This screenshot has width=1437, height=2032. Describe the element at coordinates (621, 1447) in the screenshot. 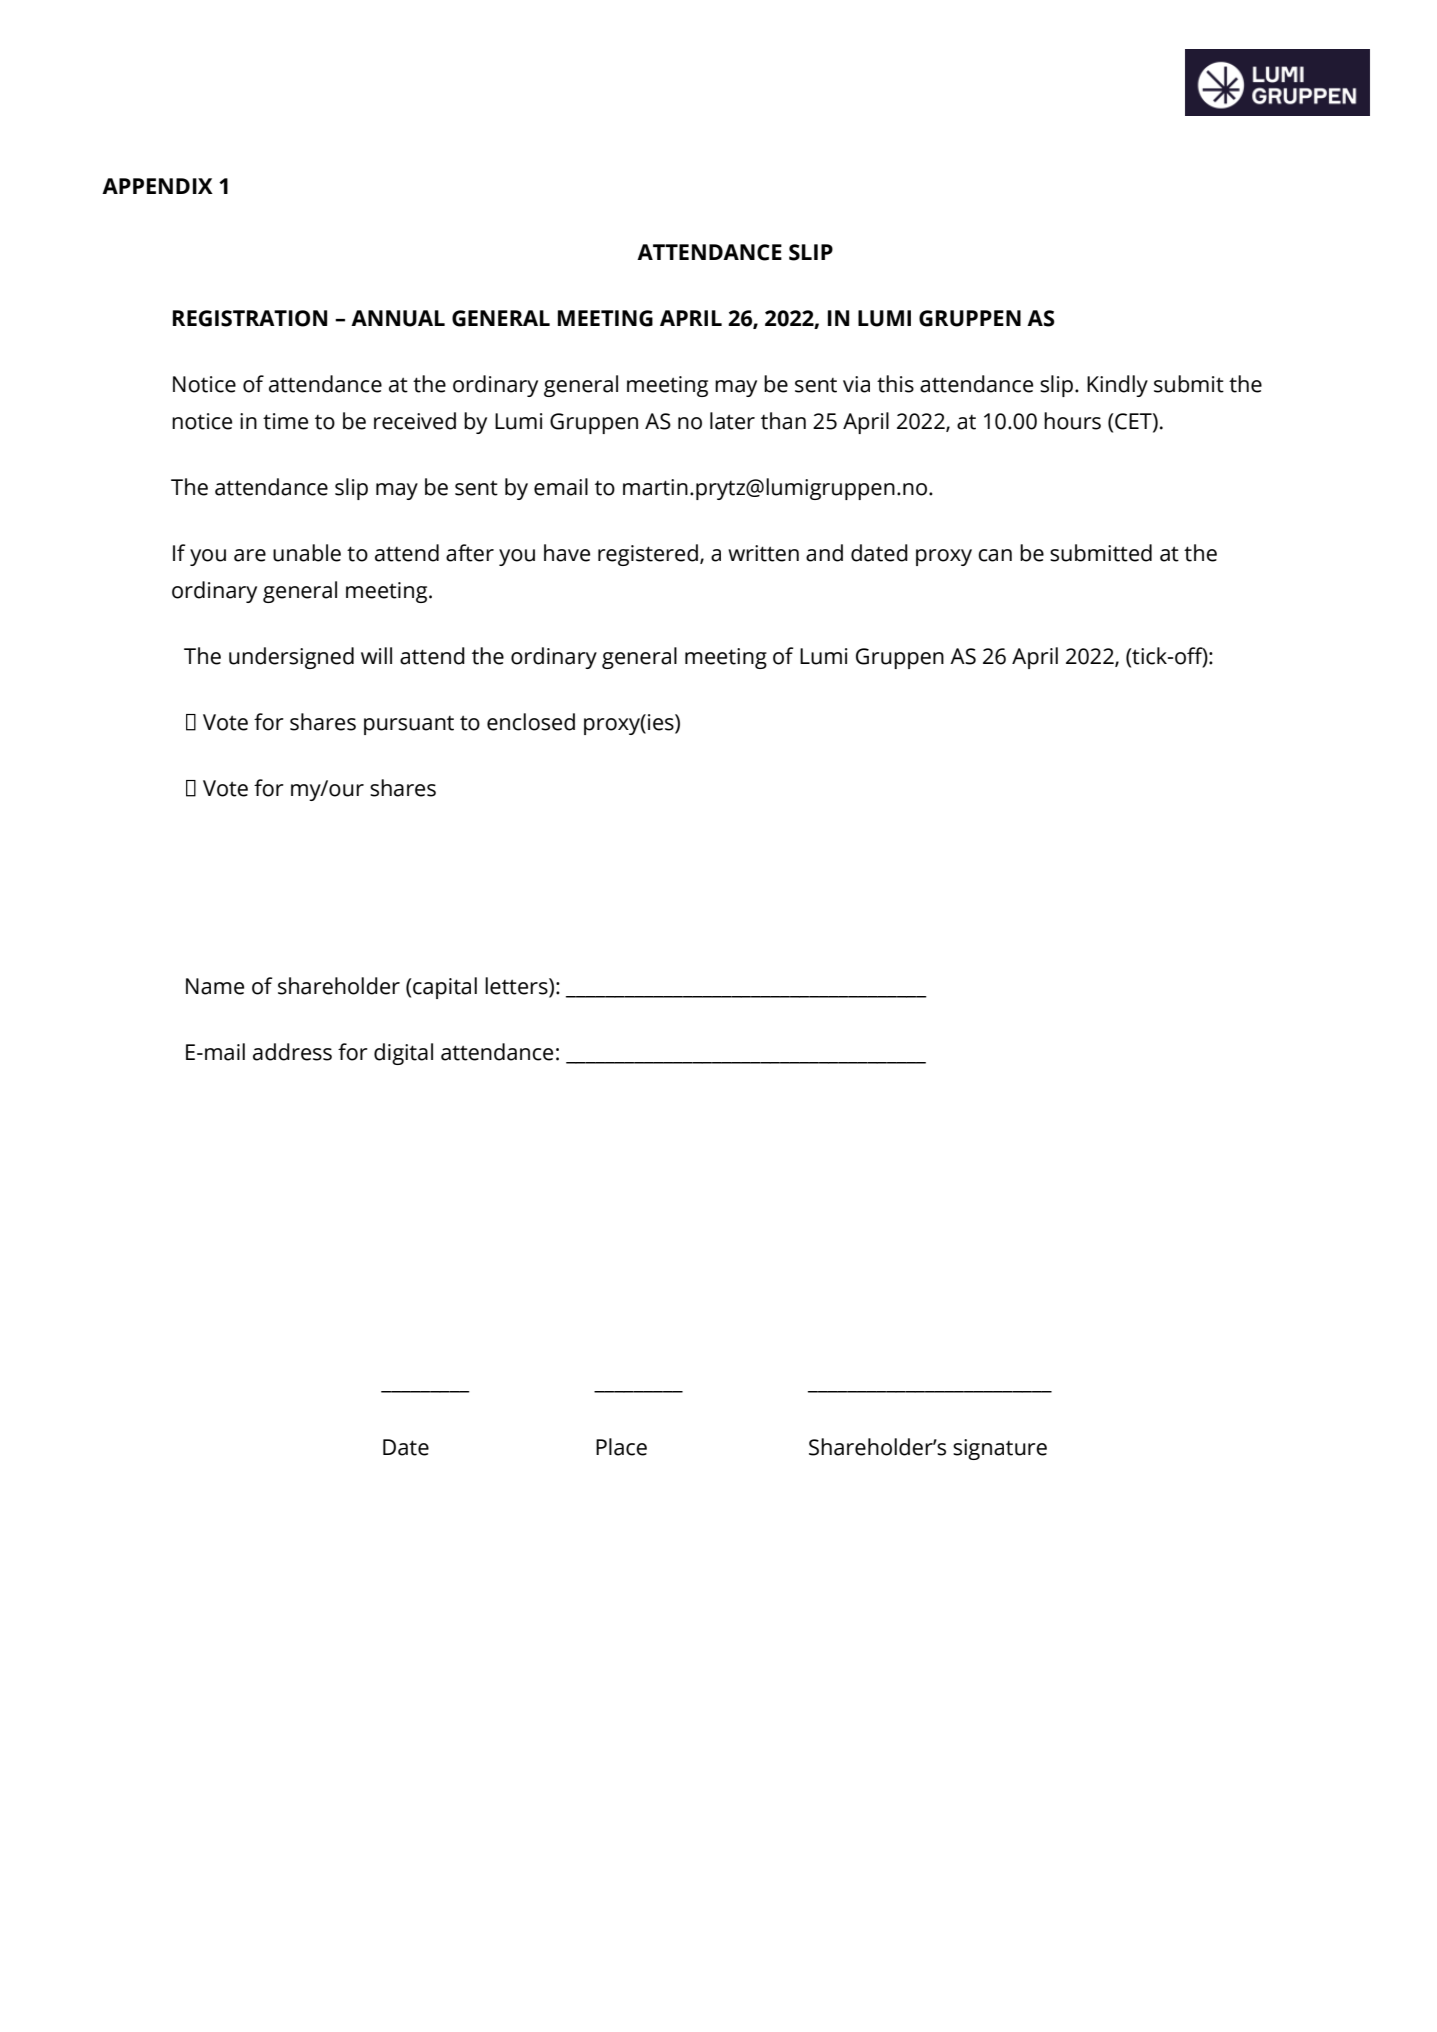

I see `Place` at that location.
